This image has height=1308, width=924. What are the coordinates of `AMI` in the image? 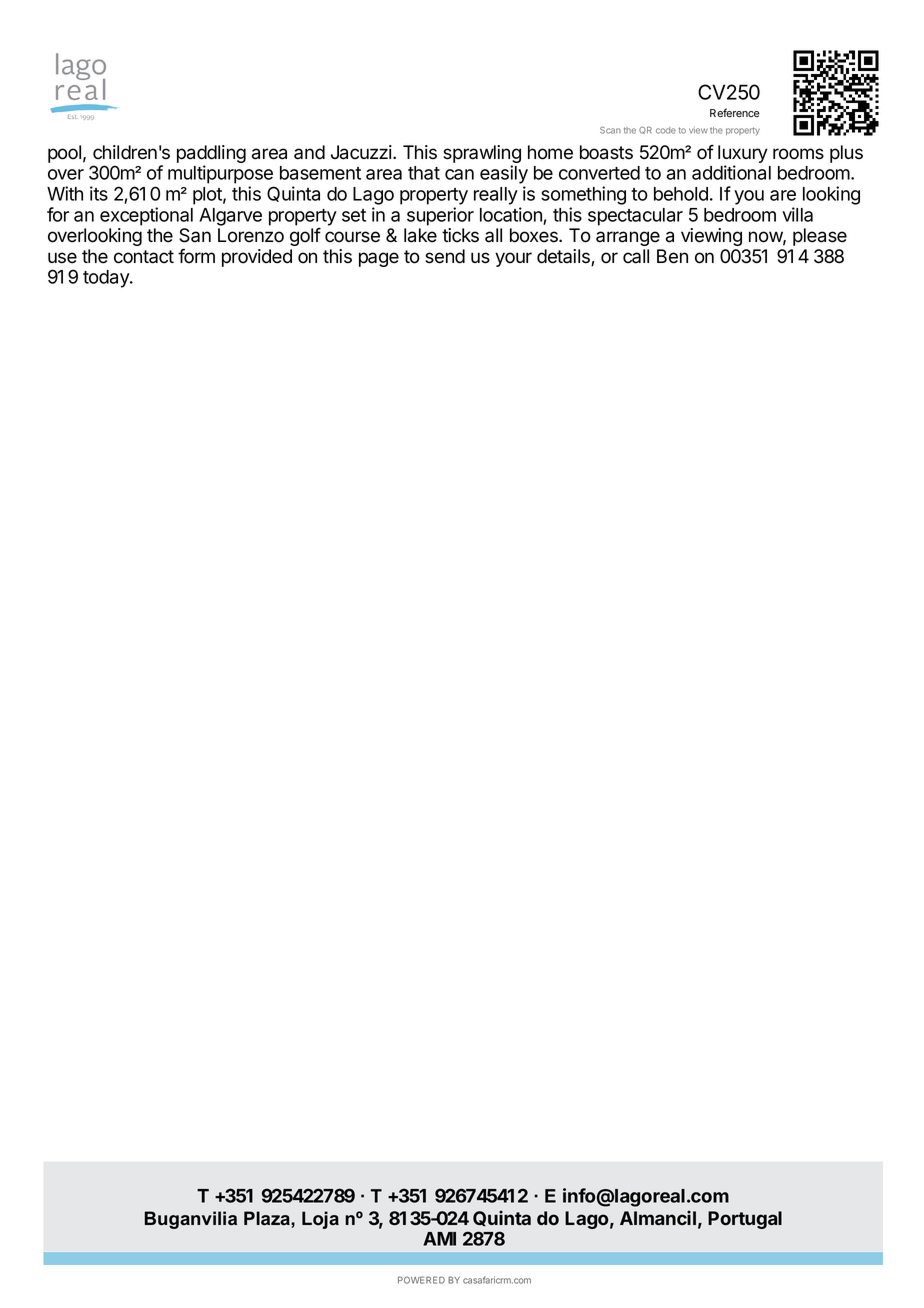 It's located at (439, 1239).
